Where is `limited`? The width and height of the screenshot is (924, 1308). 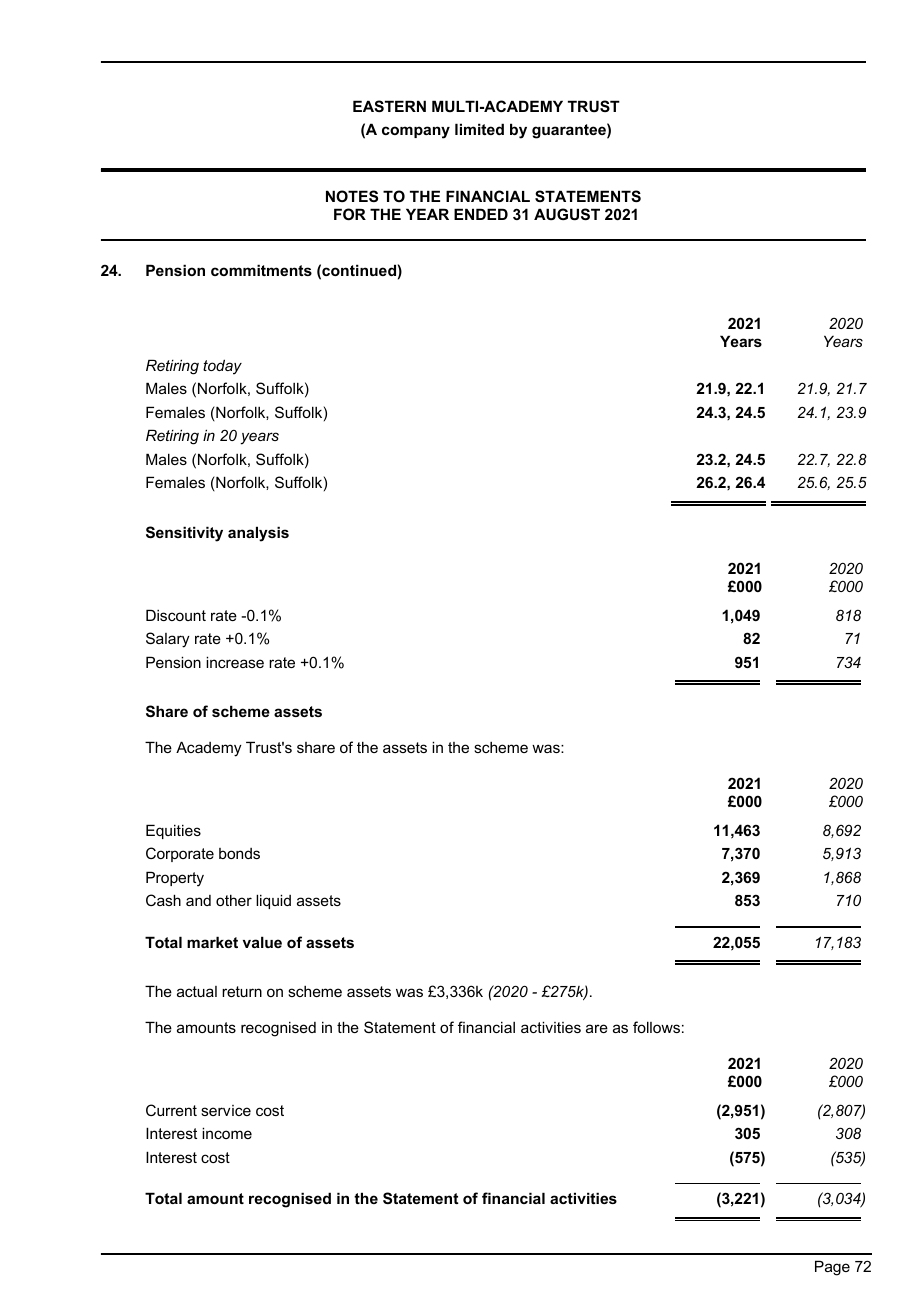 limited is located at coordinates (479, 129).
